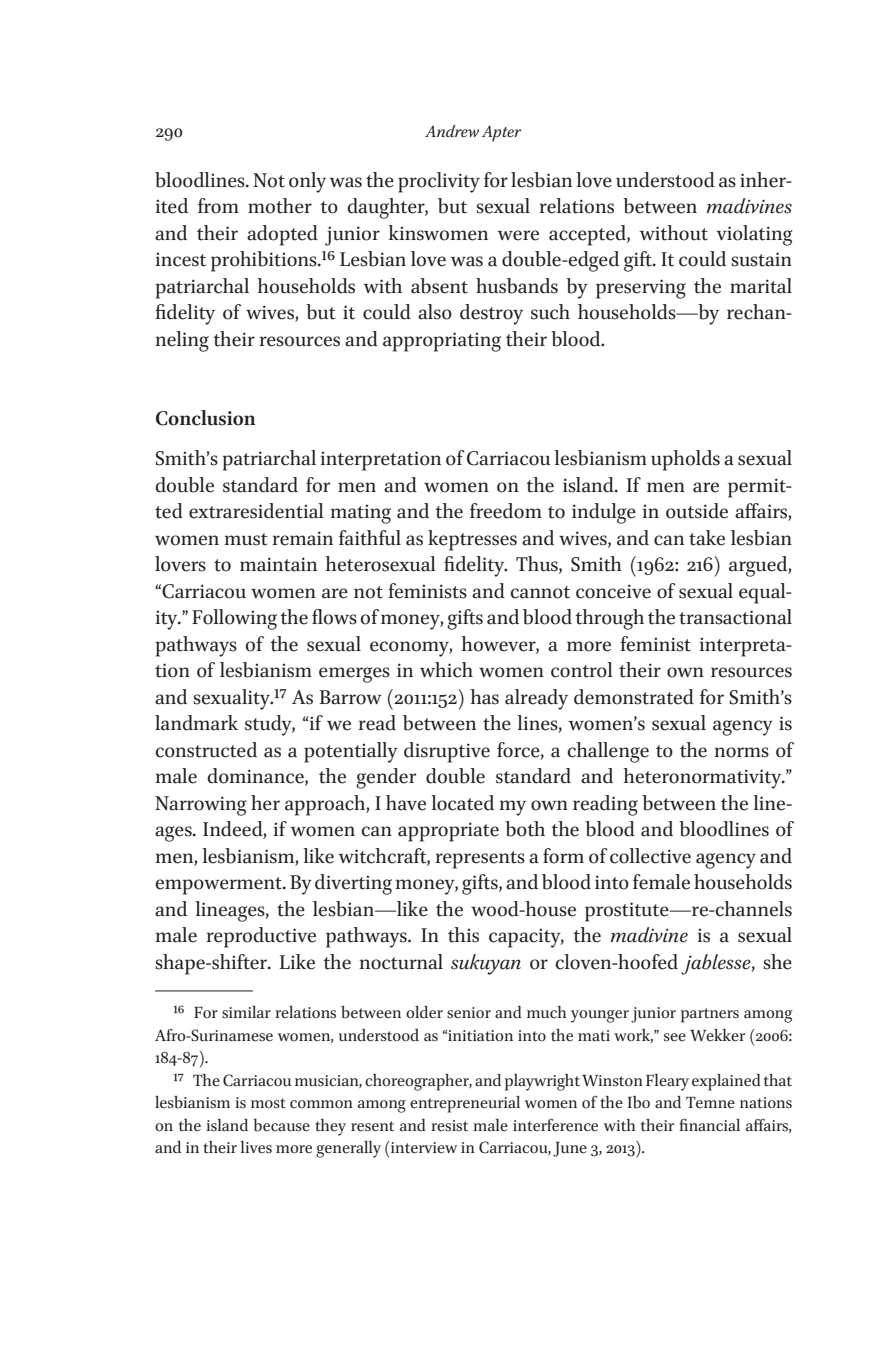  I want to click on appropriate, so click(448, 832).
